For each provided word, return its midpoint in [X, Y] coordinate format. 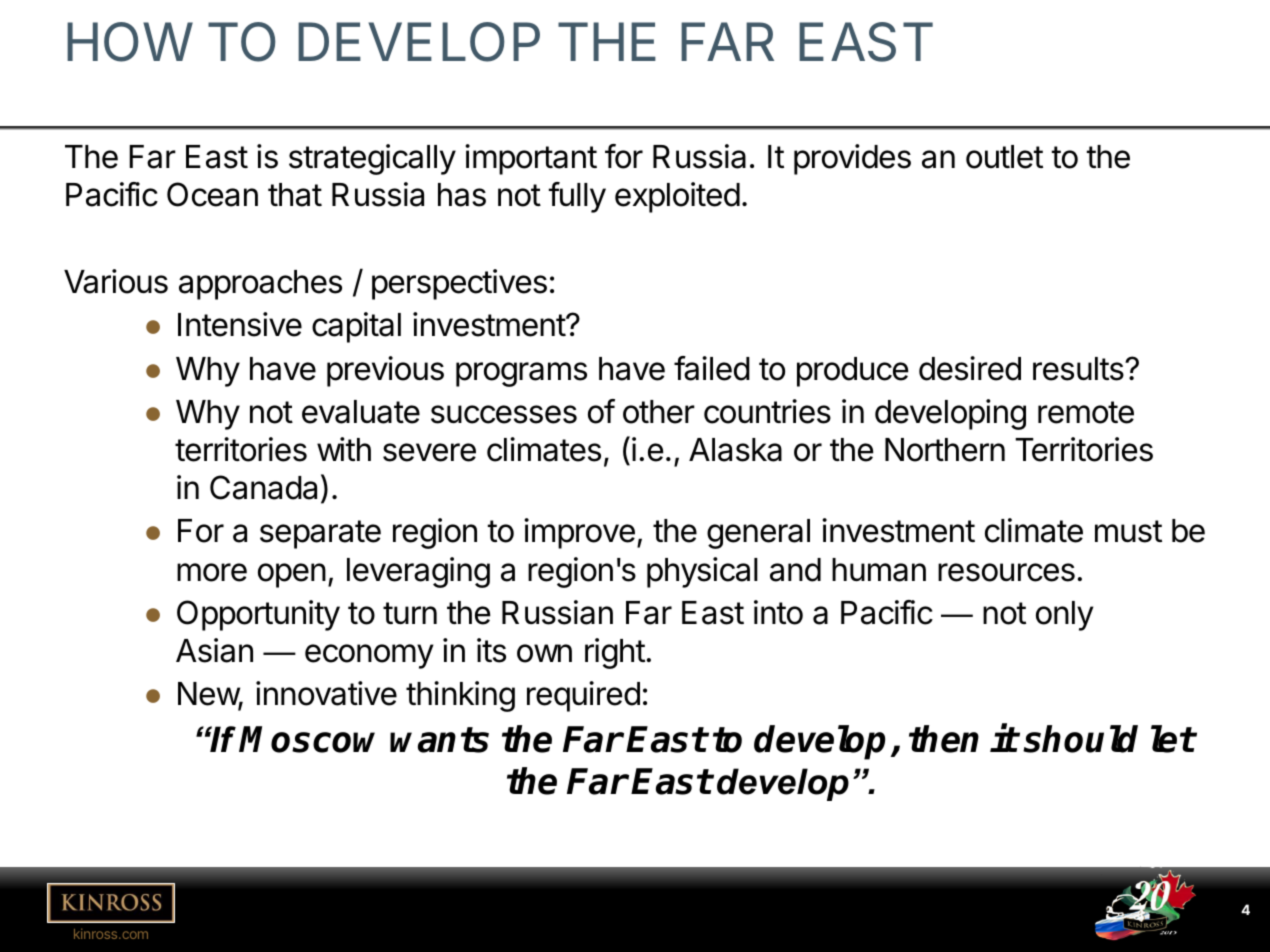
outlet [1004, 157]
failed [712, 368]
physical [702, 572]
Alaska [735, 450]
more [212, 572]
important [531, 159]
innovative [326, 693]
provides [852, 159]
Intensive [240, 324]
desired [970, 368]
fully [577, 197]
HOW [130, 42]
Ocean [212, 194]
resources [1006, 572]
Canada [263, 487]
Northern [945, 450]
